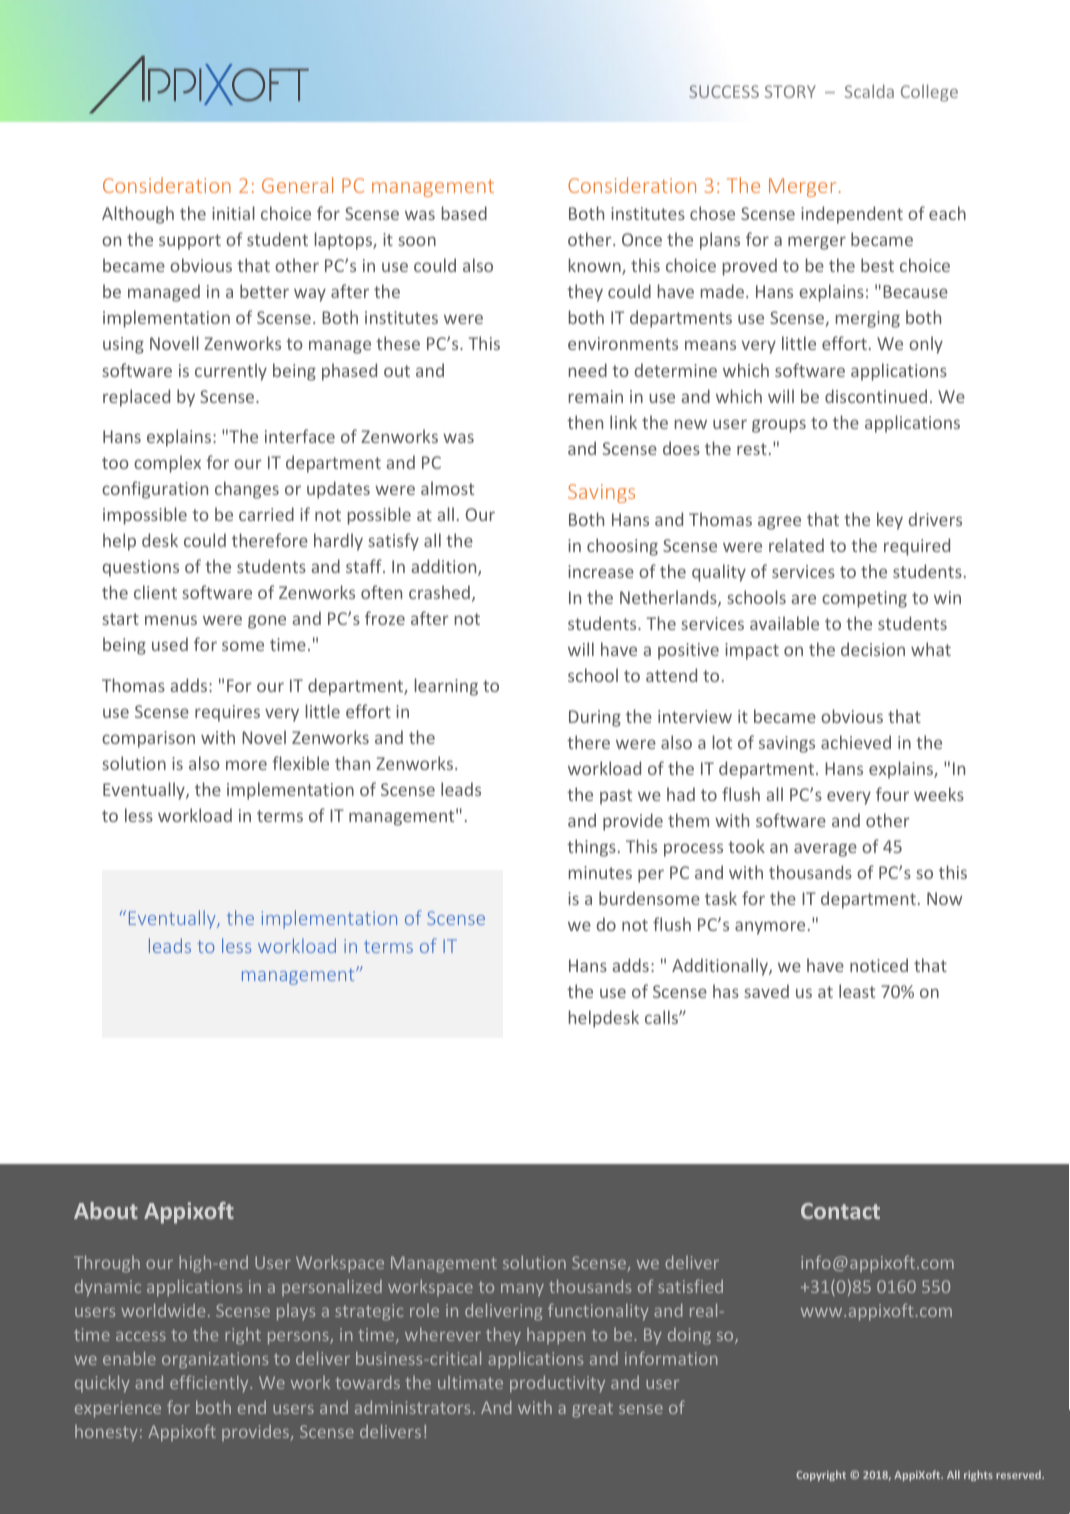 This page has width=1070, height=1514. Describe the element at coordinates (856, 742) in the page. I see `achieved` at that location.
